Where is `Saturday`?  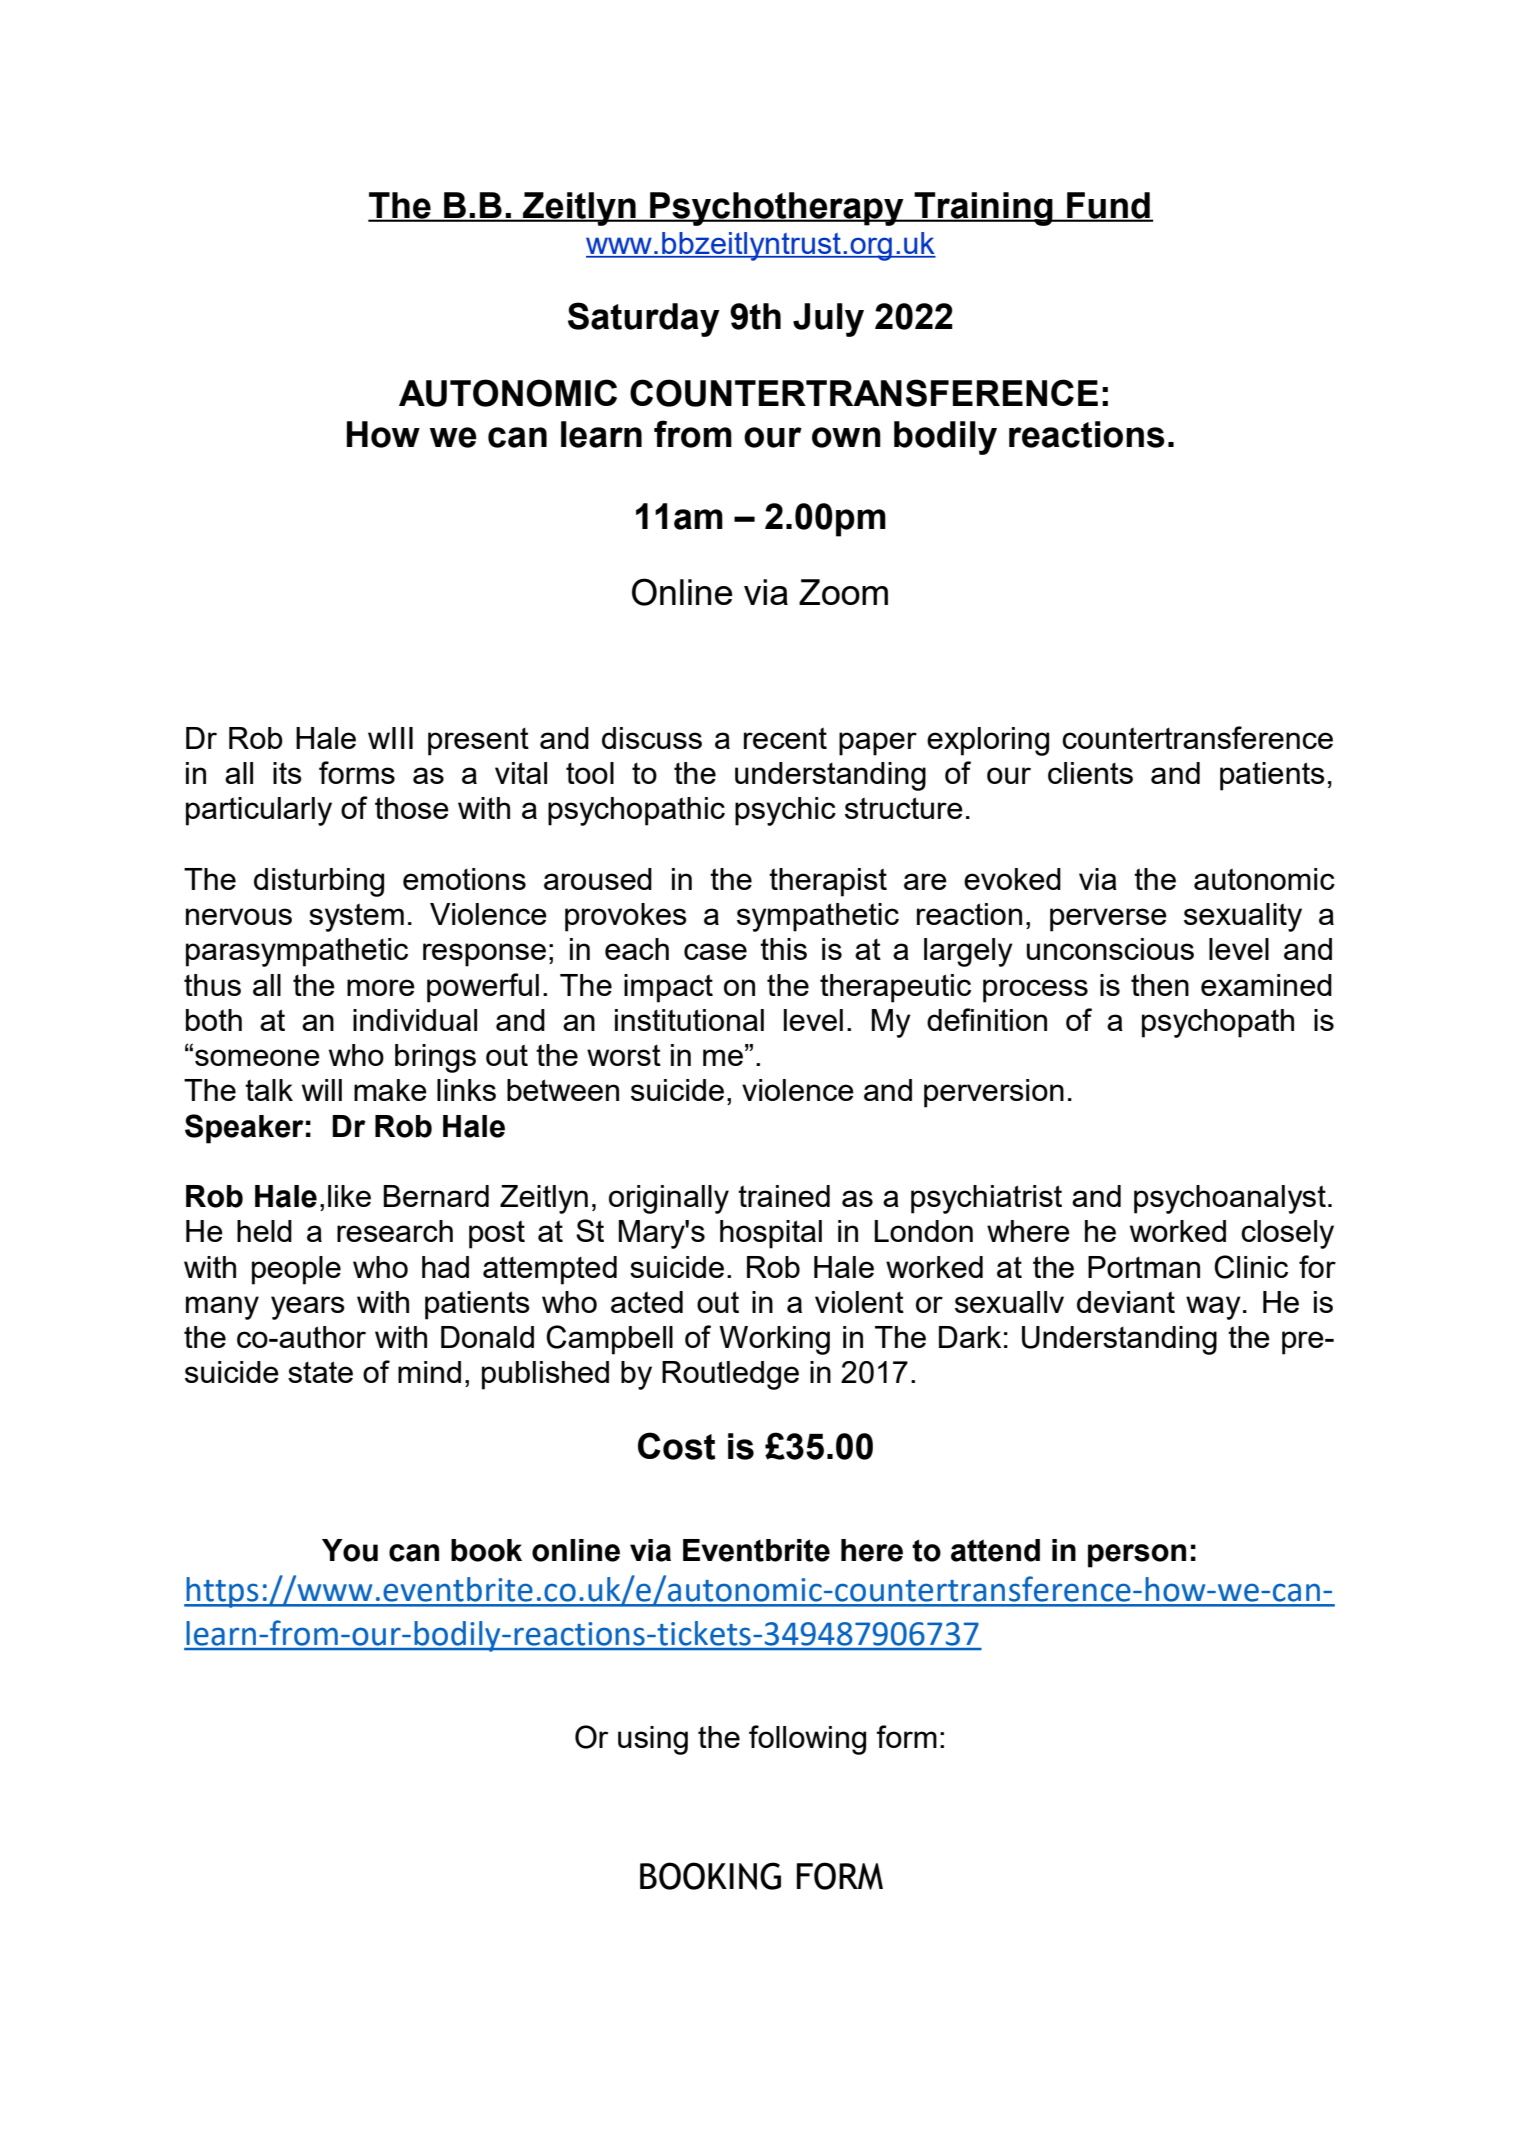
Saturday is located at coordinates (644, 319).
